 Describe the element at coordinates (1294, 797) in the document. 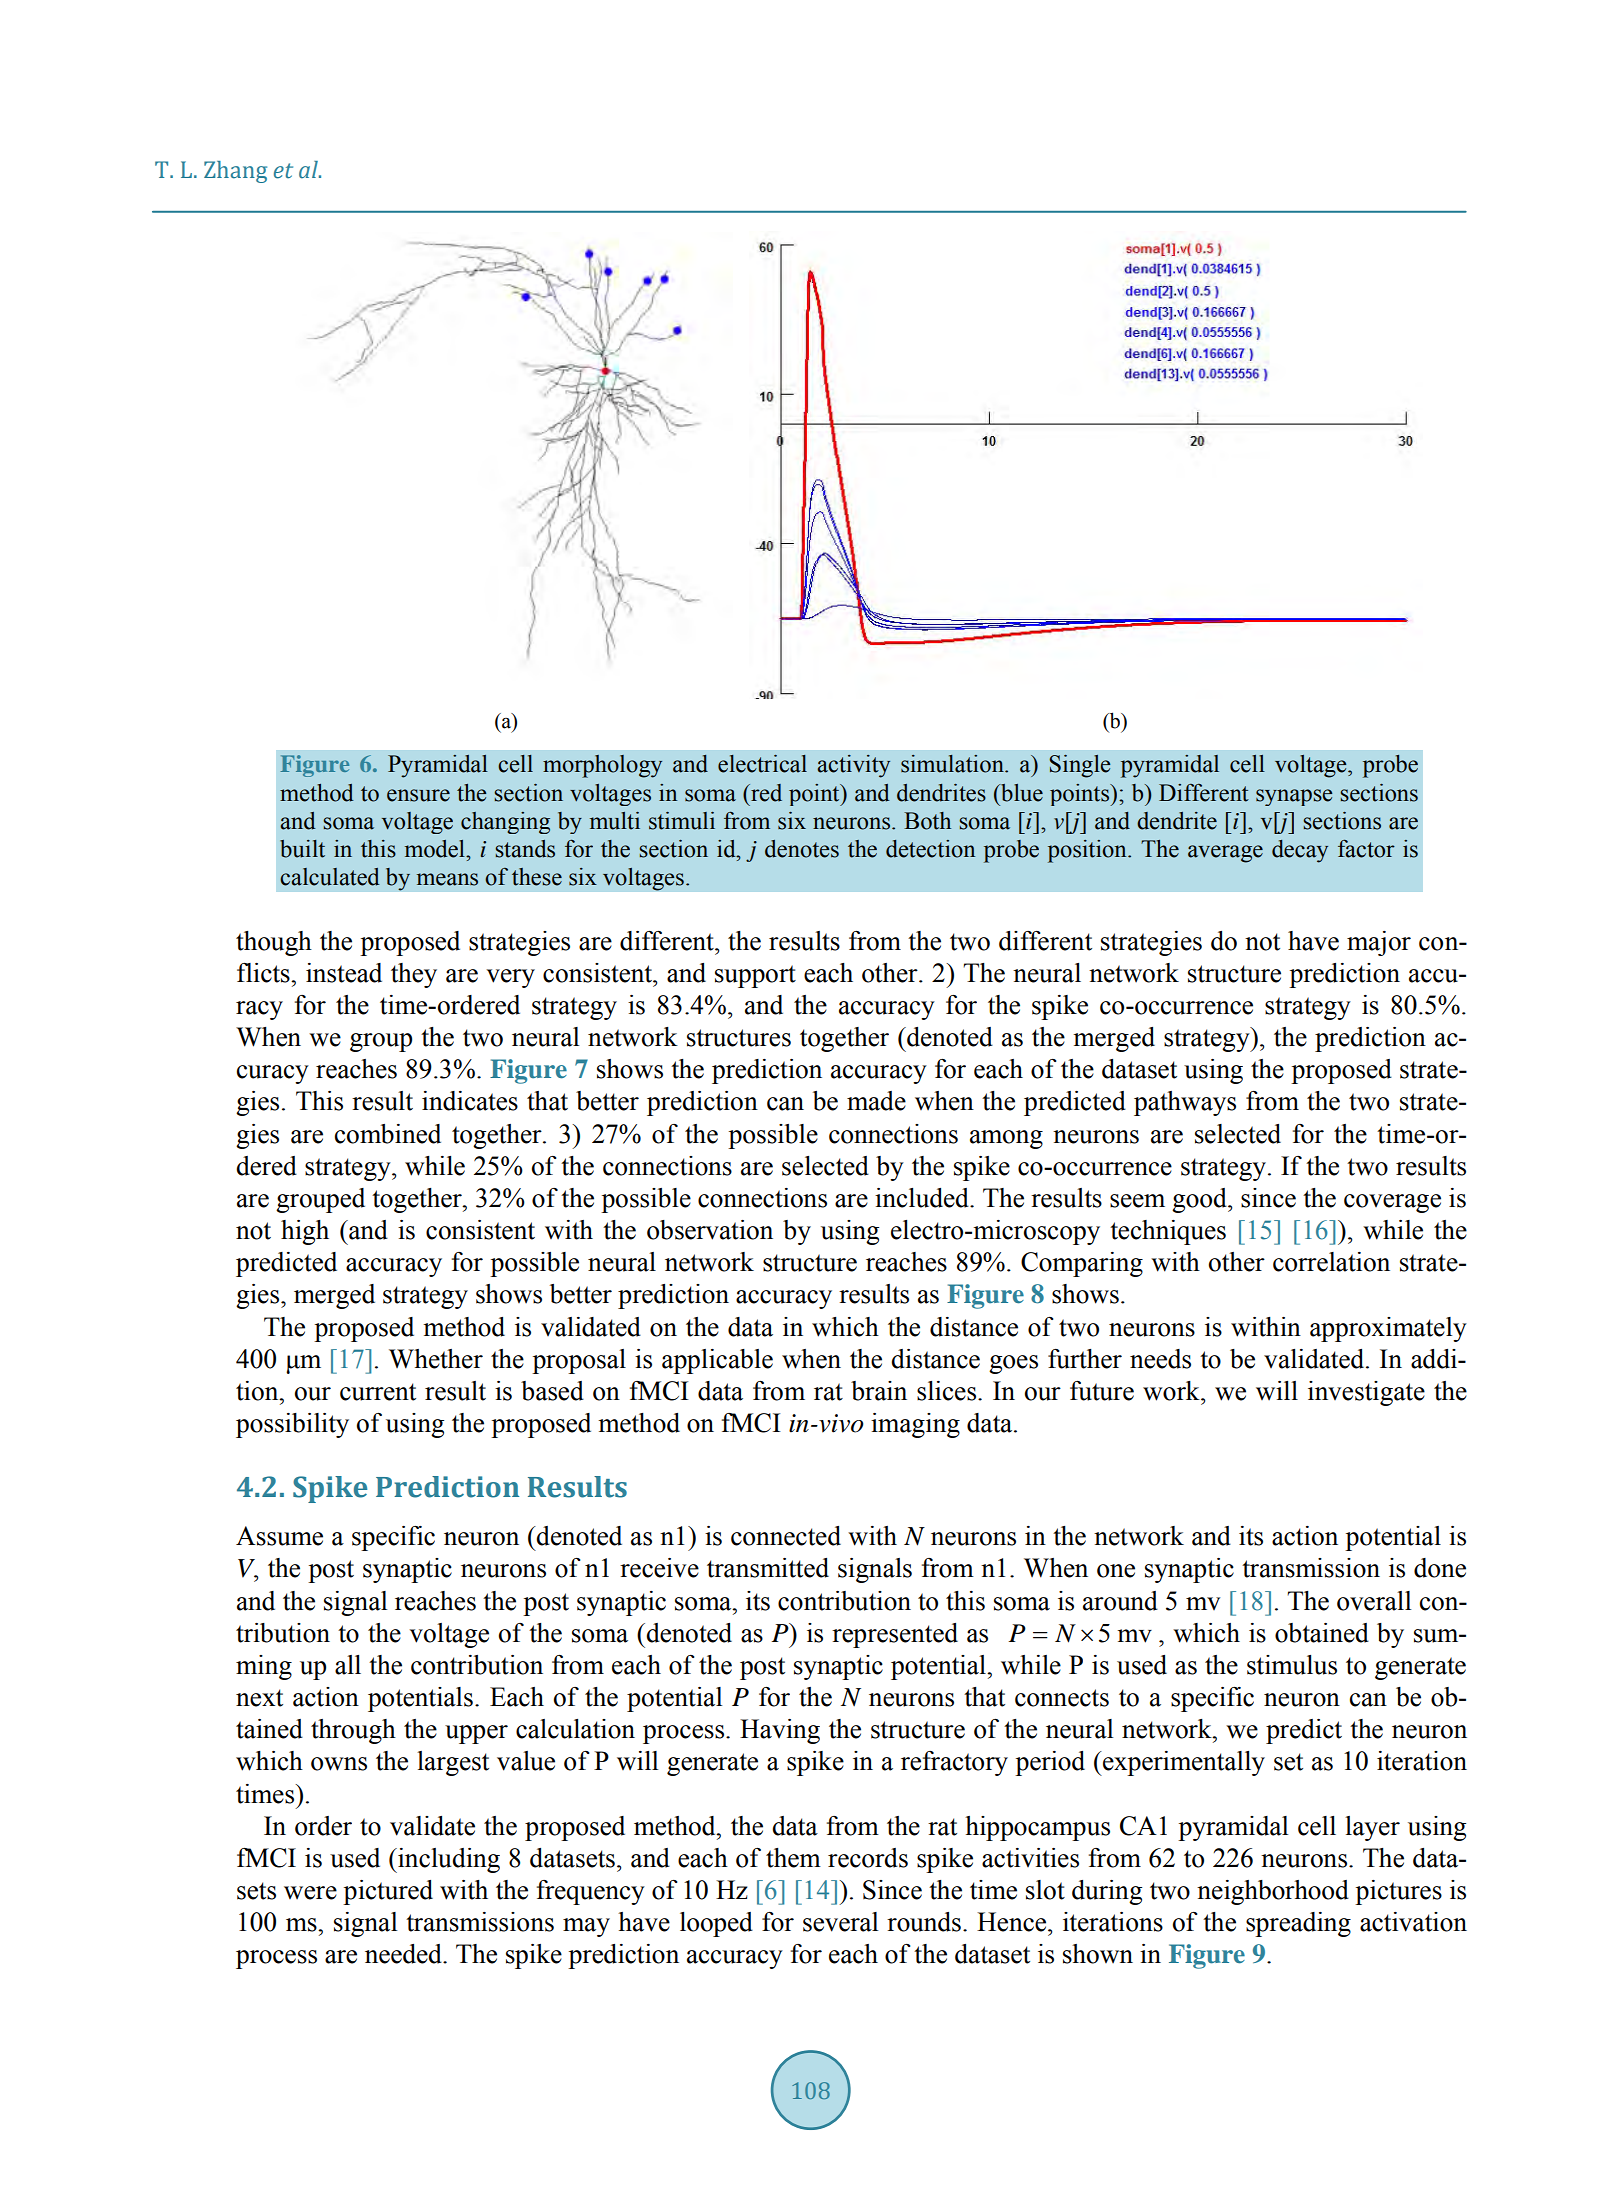

I see `synapse` at that location.
